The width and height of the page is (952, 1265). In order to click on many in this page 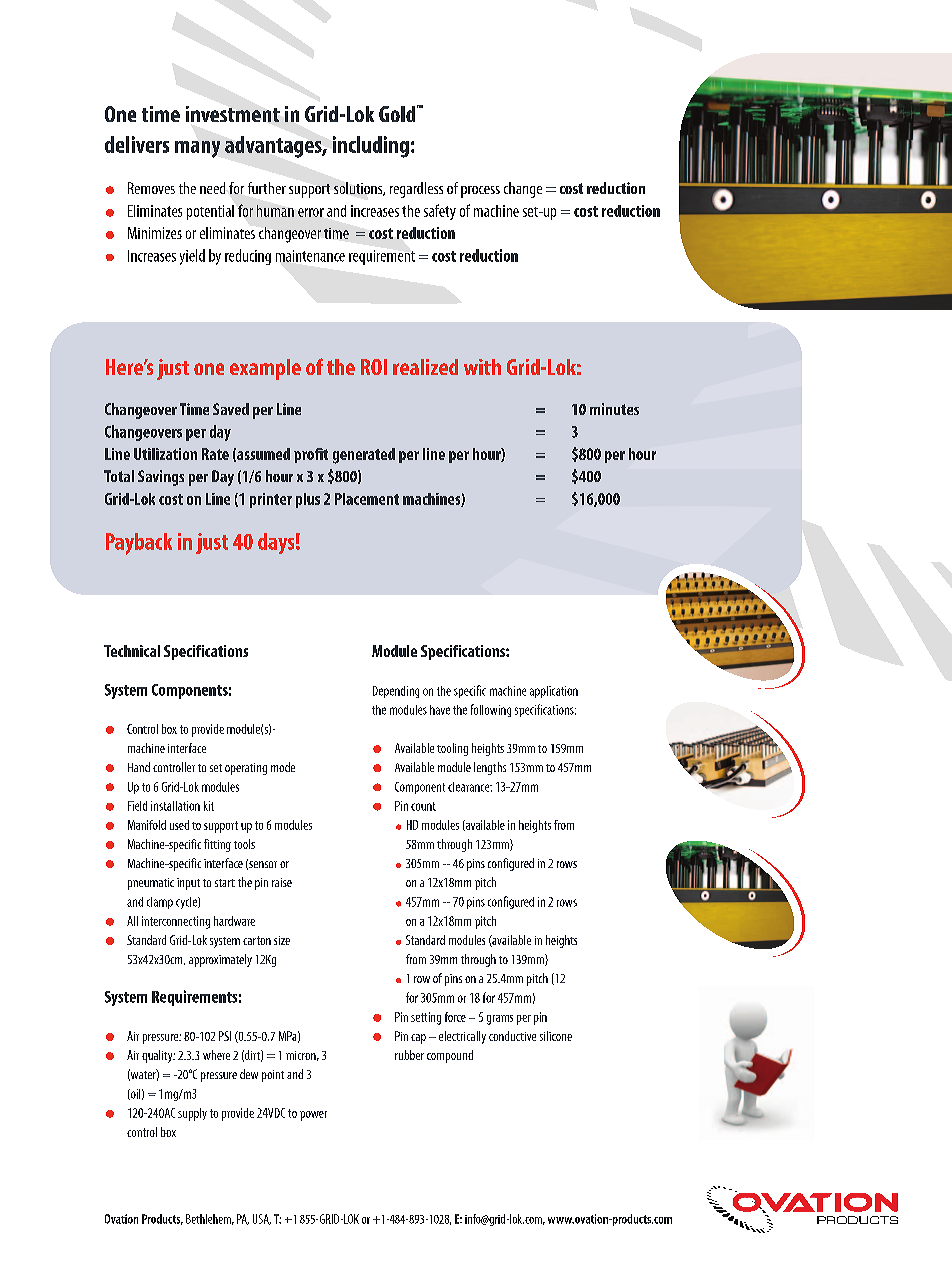, I will do `click(197, 149)`.
